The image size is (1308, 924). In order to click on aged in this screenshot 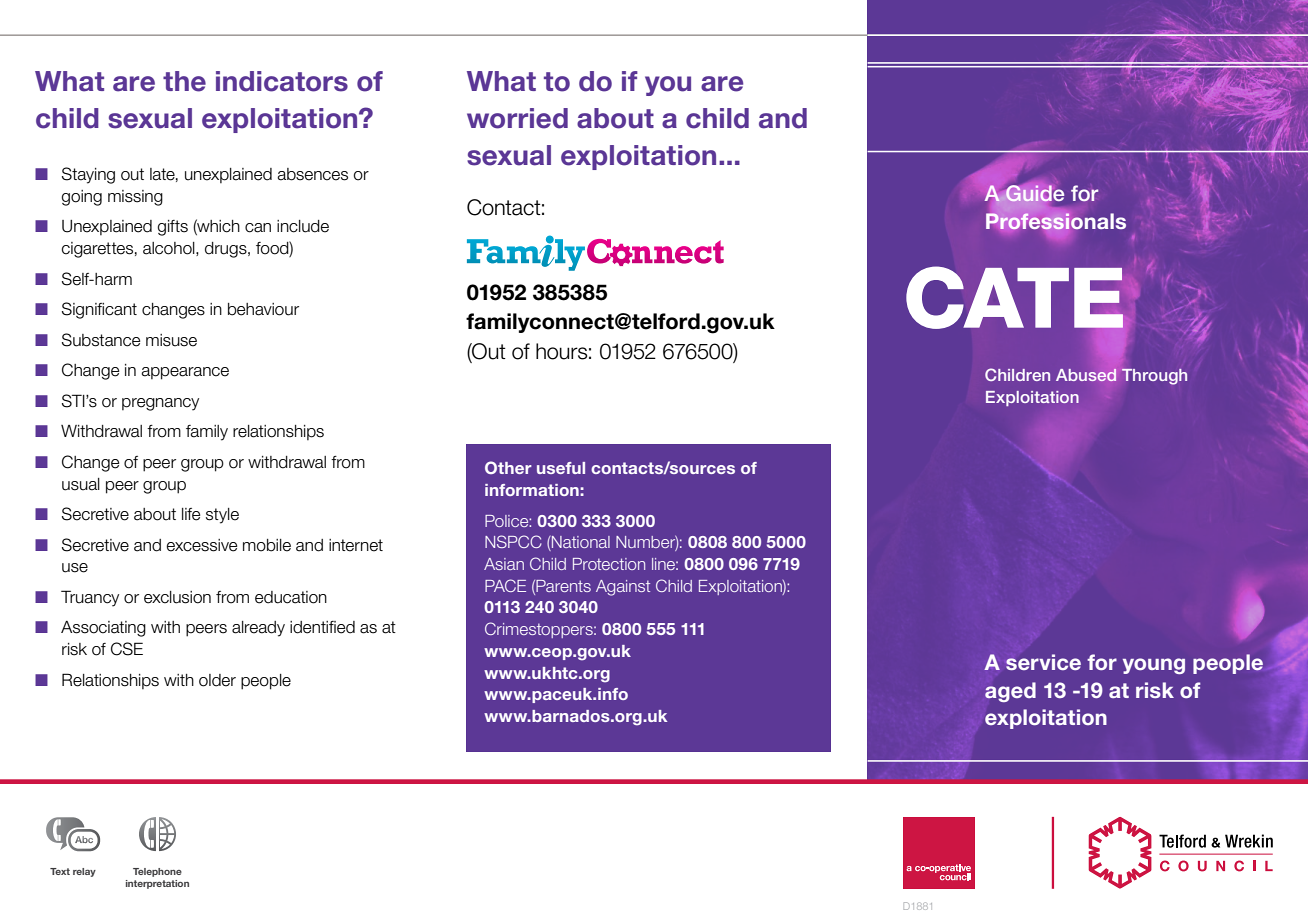, I will do `click(1010, 692)`.
